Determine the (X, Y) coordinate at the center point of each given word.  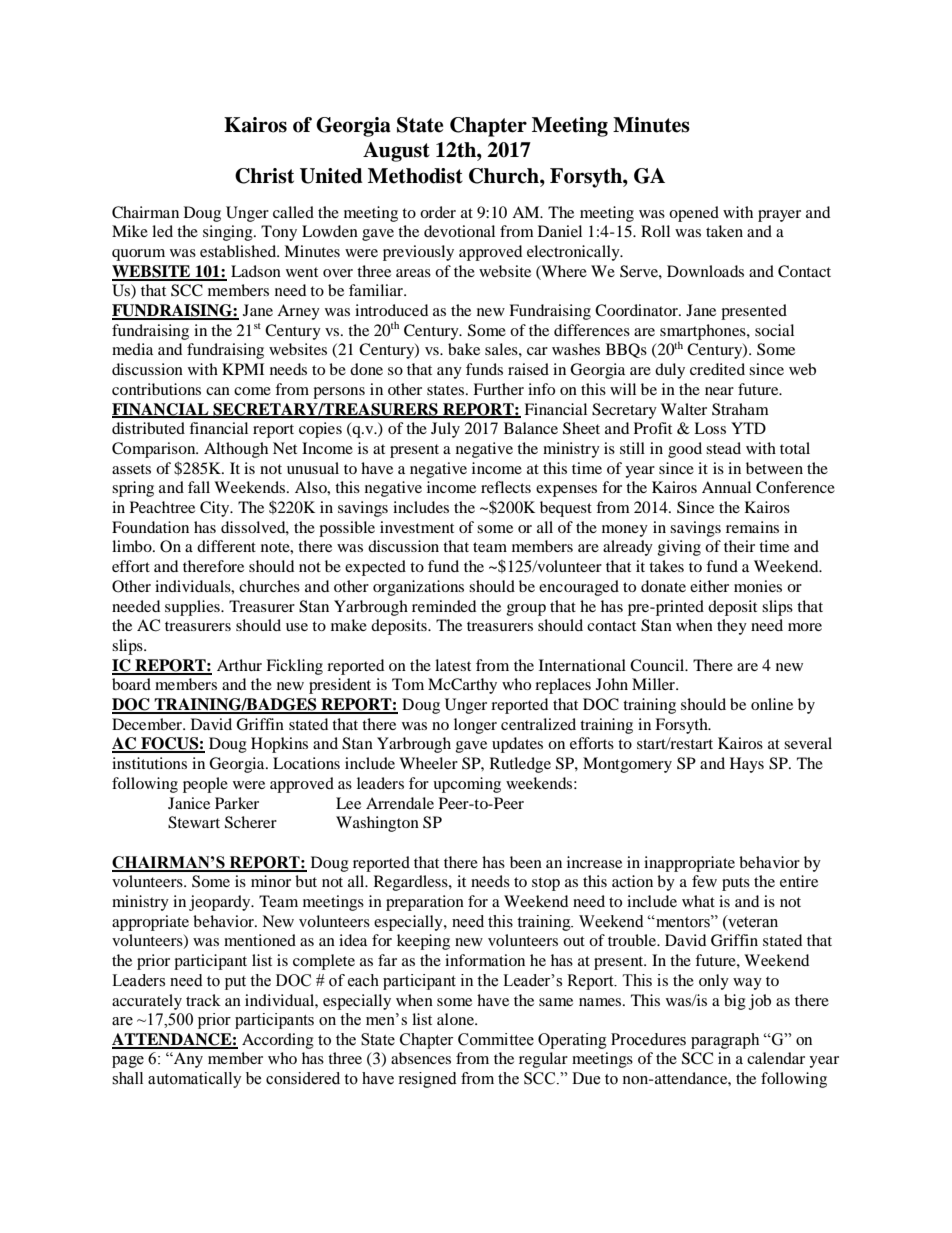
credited (717, 369)
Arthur (239, 665)
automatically (195, 1080)
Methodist (415, 176)
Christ (264, 176)
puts (736, 884)
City (216, 509)
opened (694, 214)
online (772, 704)
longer (475, 726)
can (218, 391)
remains (752, 527)
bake (464, 349)
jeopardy (221, 903)
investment (417, 527)
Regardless (412, 883)
